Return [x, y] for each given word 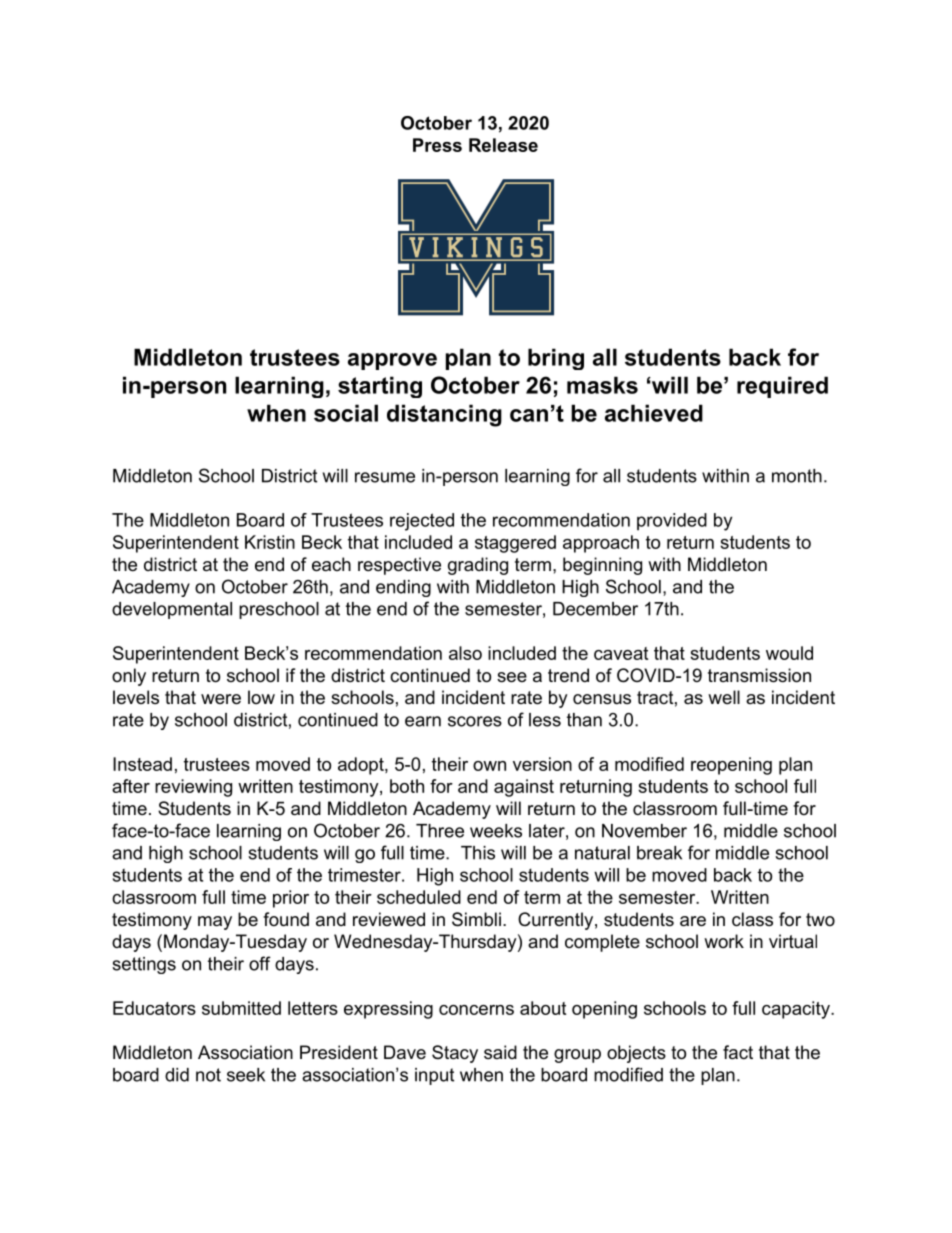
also [465, 653]
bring [556, 359]
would [789, 653]
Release [503, 145]
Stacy [455, 1054]
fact [738, 1052]
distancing [444, 415]
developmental [172, 610]
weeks [496, 831]
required [782, 387]
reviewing [193, 788]
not [208, 1075]
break [659, 853]
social [346, 413]
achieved [654, 413]
